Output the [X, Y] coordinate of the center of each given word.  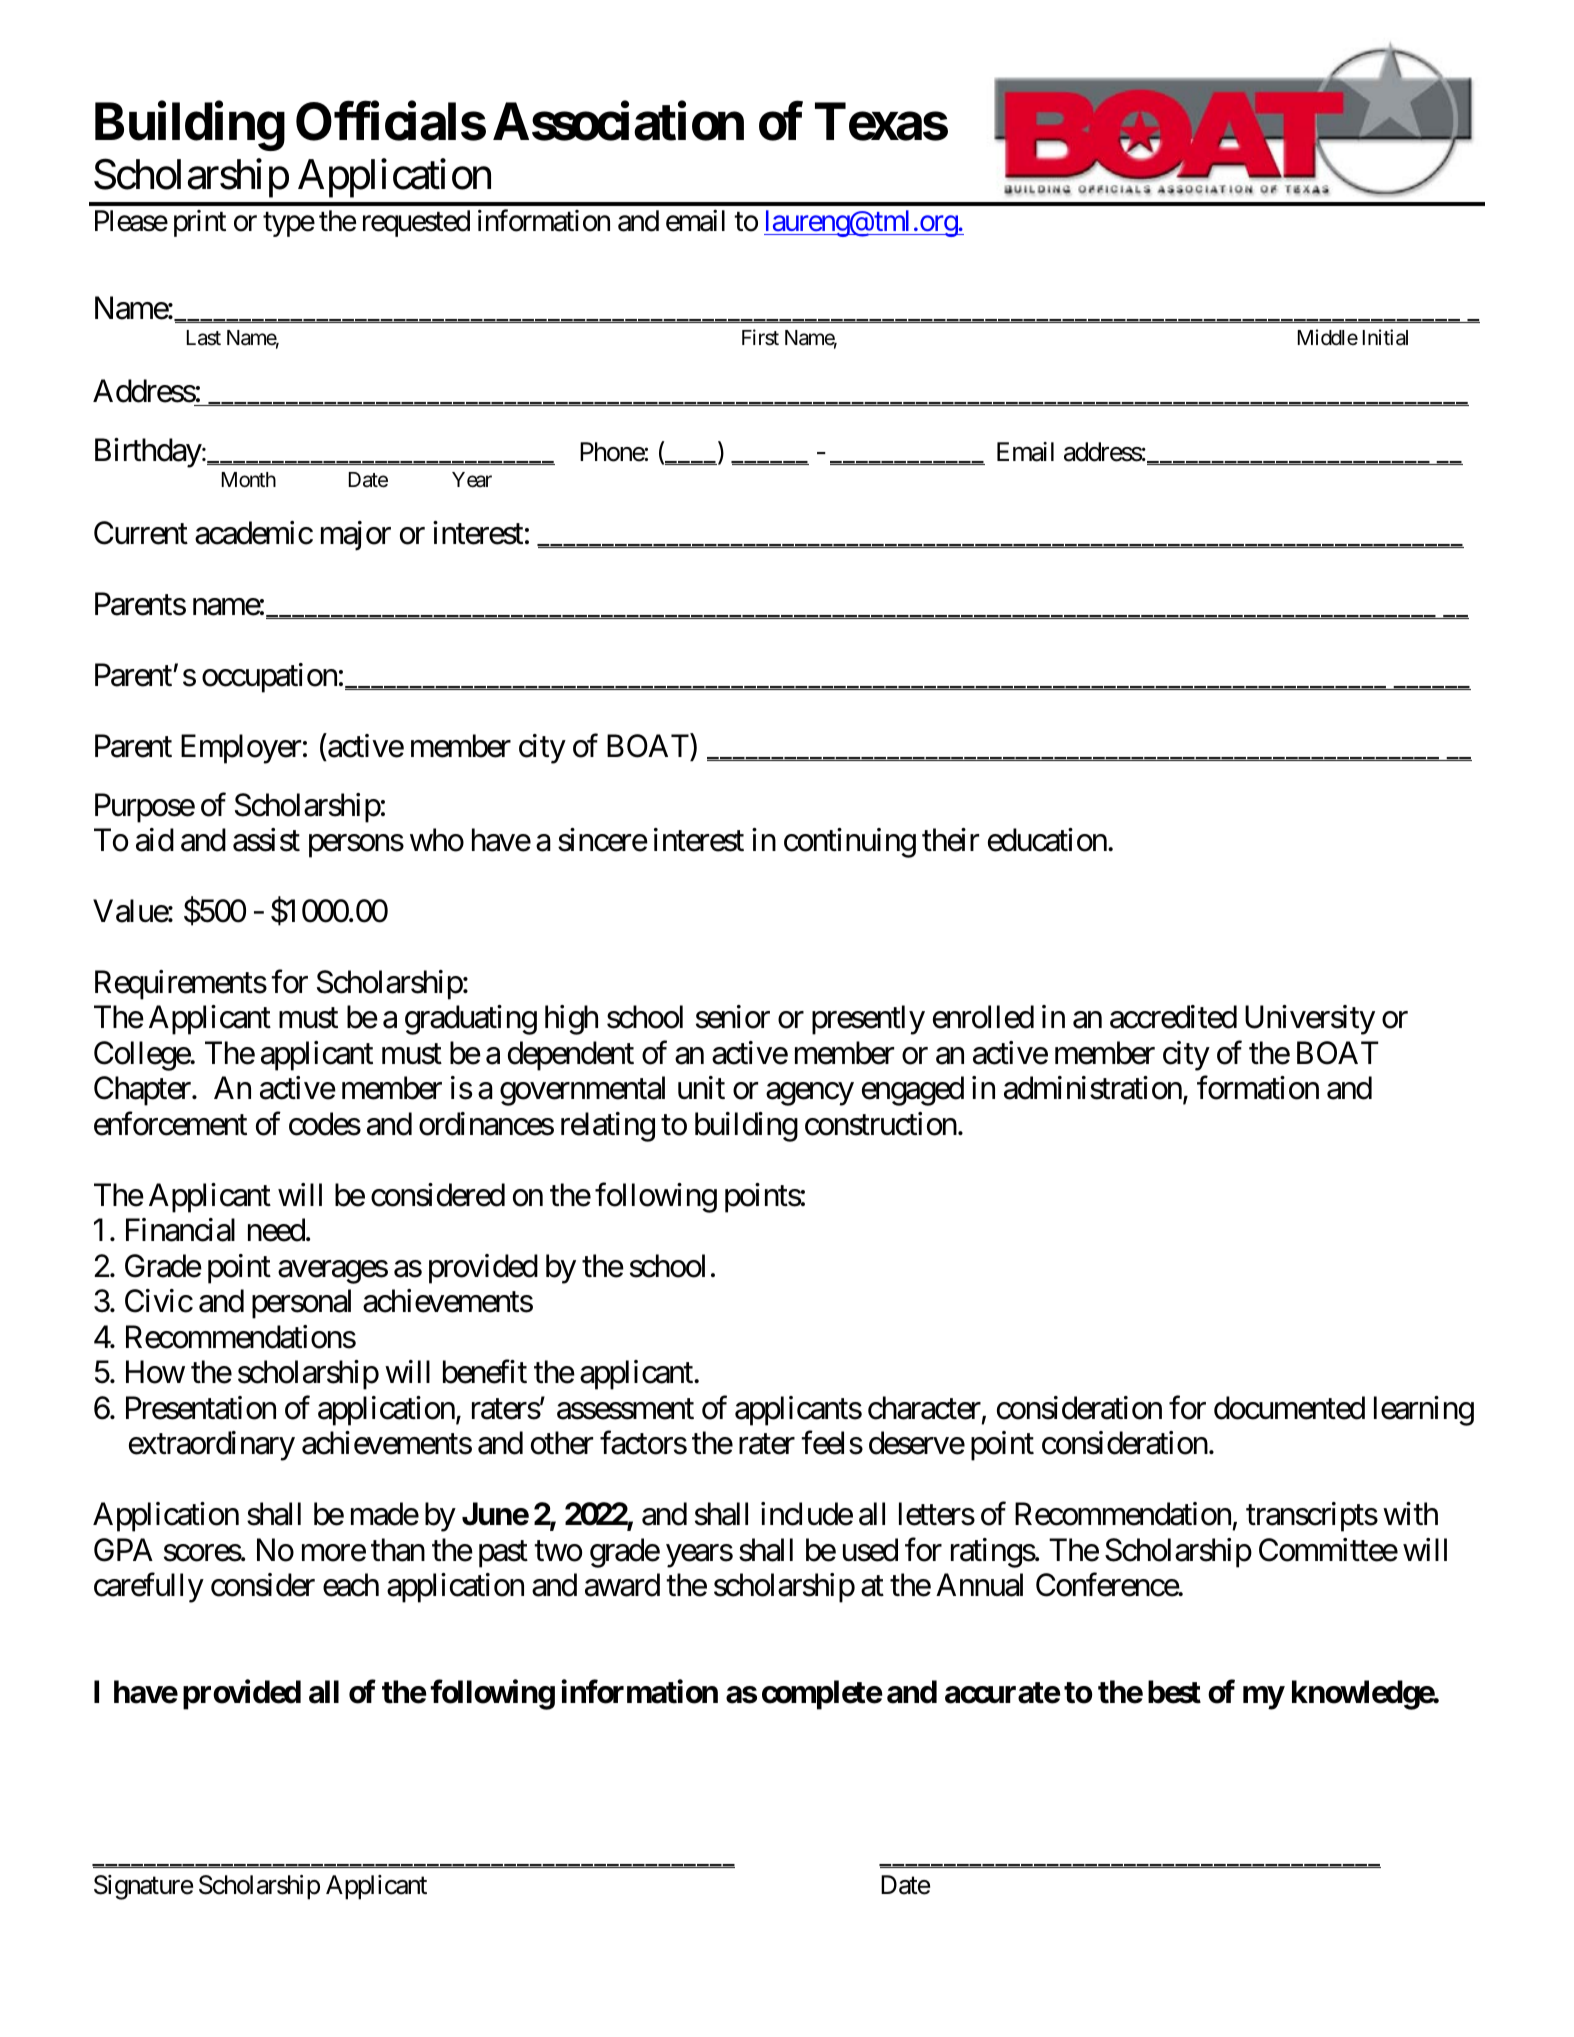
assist [266, 840]
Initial [1385, 337]
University [1310, 1020]
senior [733, 1017]
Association [618, 122]
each [351, 1585]
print [200, 223]
